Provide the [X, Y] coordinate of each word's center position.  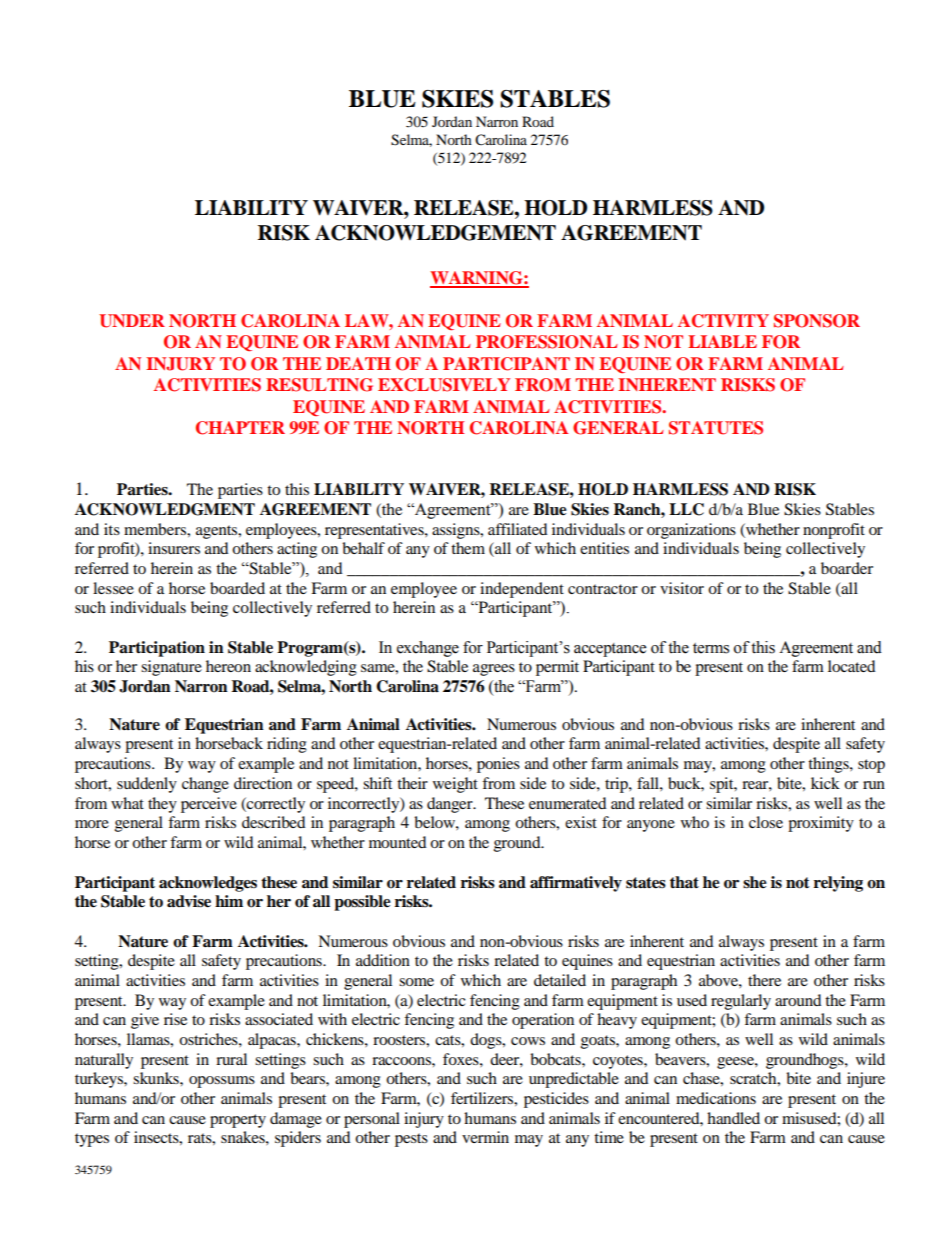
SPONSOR [817, 321]
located [852, 666]
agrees [494, 670]
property [238, 1121]
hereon [228, 666]
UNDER [132, 321]
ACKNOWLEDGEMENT [435, 233]
